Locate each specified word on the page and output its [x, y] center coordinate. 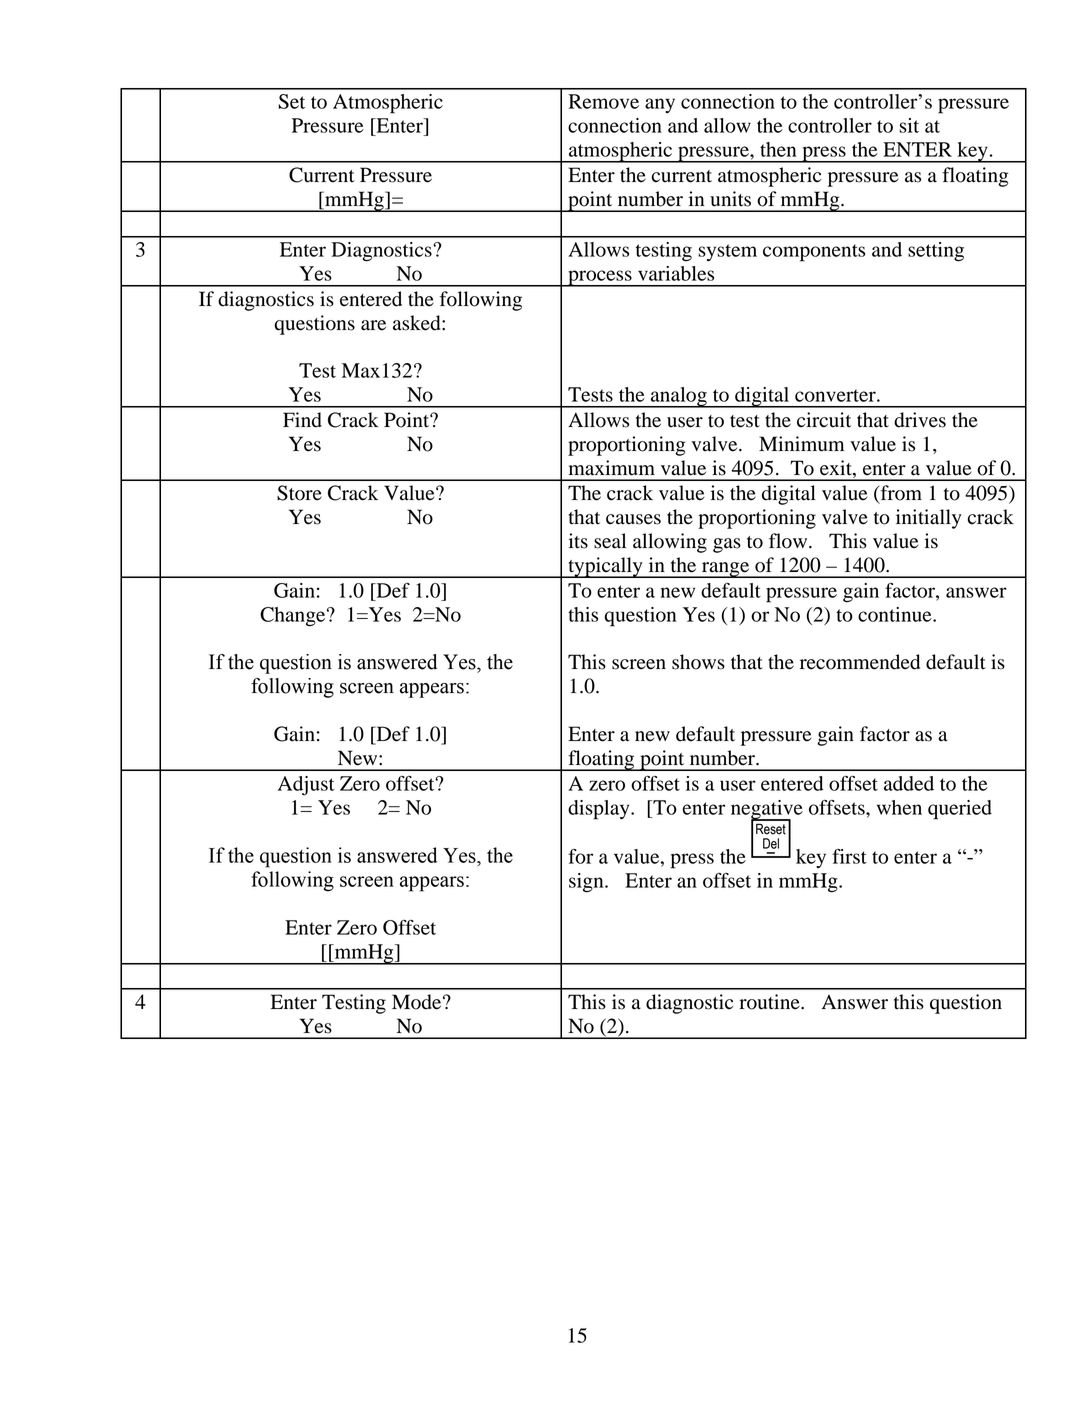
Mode [418, 1002]
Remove [603, 101]
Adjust [306, 786]
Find [302, 420]
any [660, 105]
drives [920, 420]
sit [909, 125]
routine [770, 1002]
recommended [860, 662]
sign [587, 883]
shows [698, 662]
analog [679, 397]
